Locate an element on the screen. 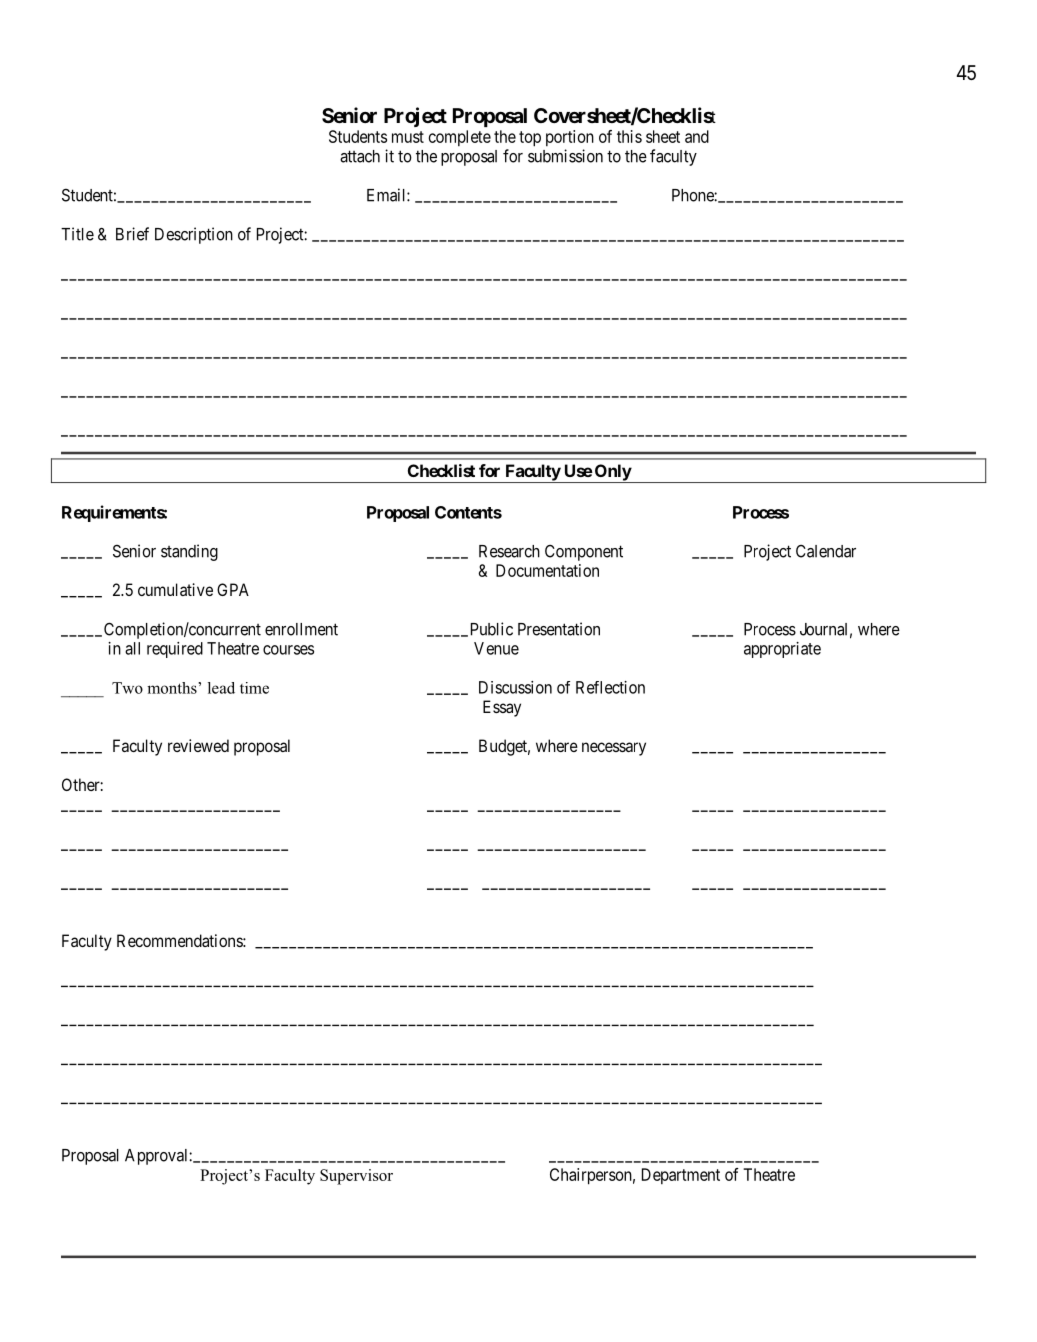 This screenshot has width=1037, height=1342. Research is located at coordinates (509, 551).
